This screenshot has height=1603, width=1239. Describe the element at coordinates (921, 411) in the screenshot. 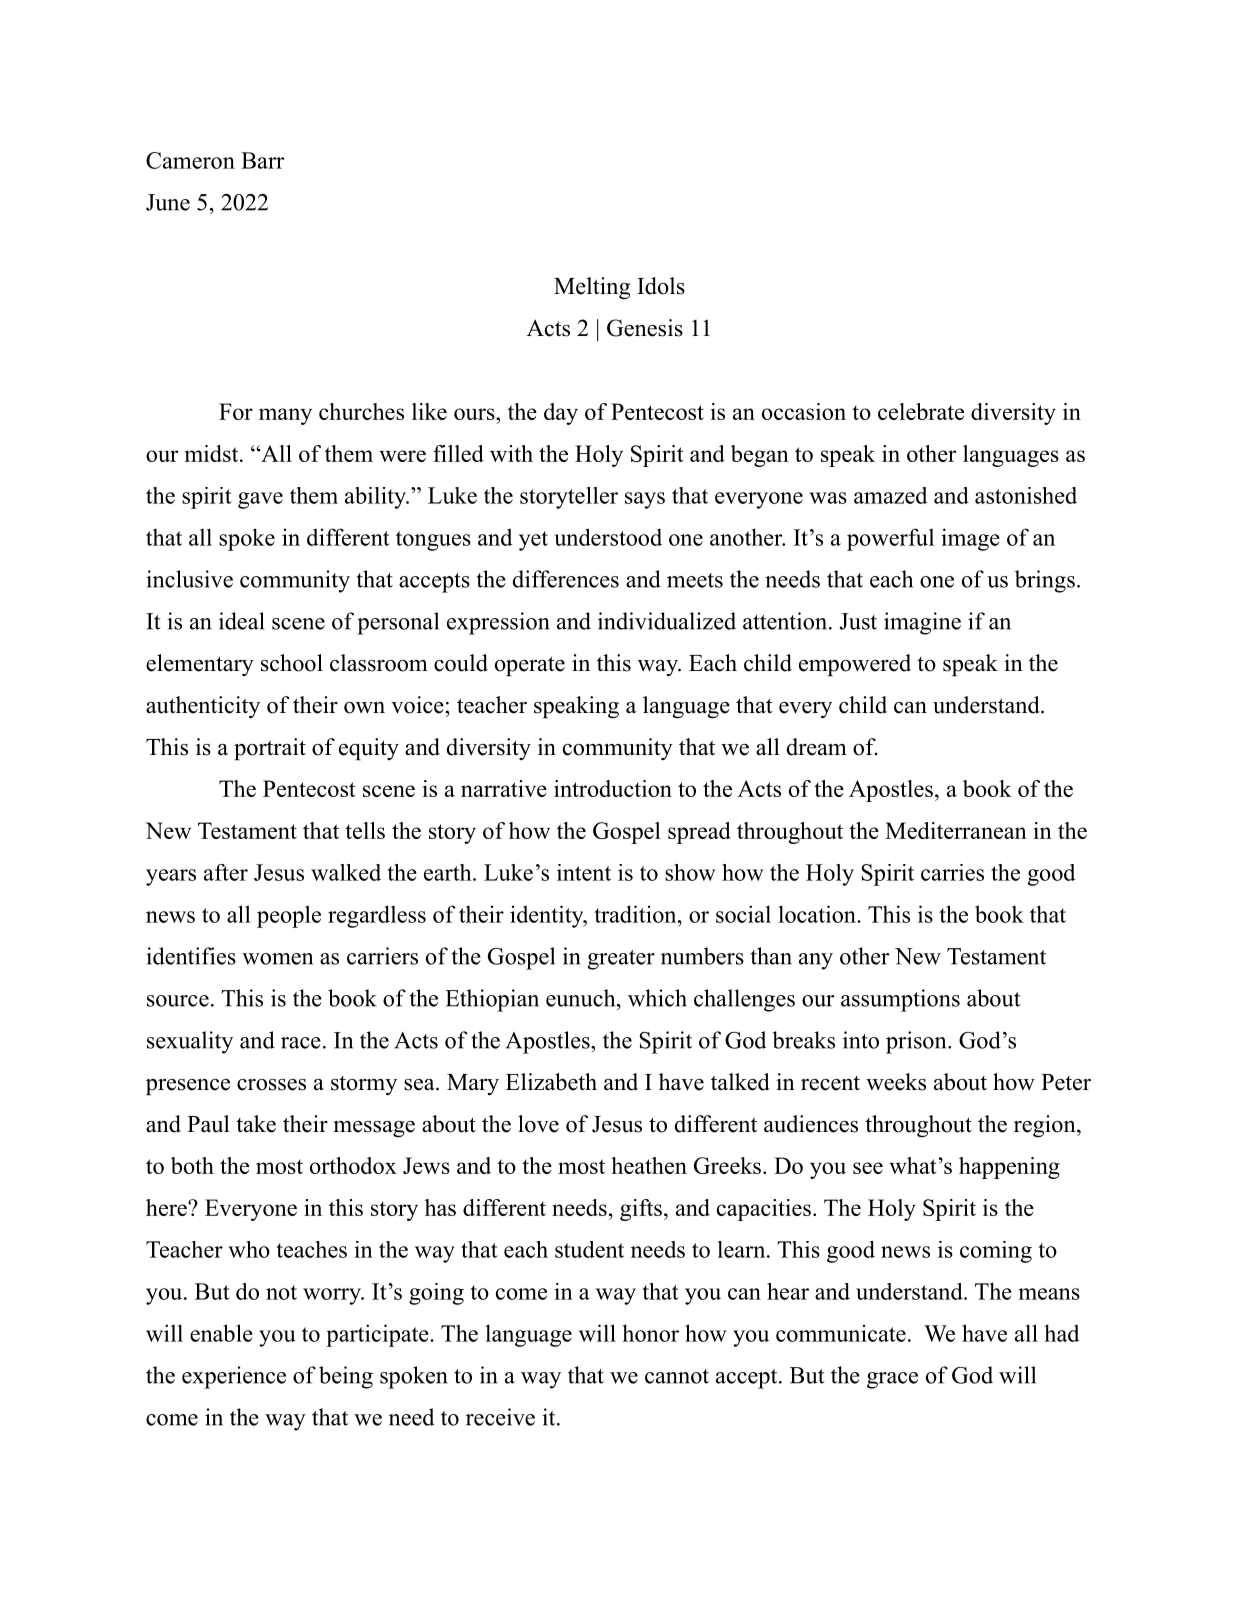

I see `celebrate` at that location.
